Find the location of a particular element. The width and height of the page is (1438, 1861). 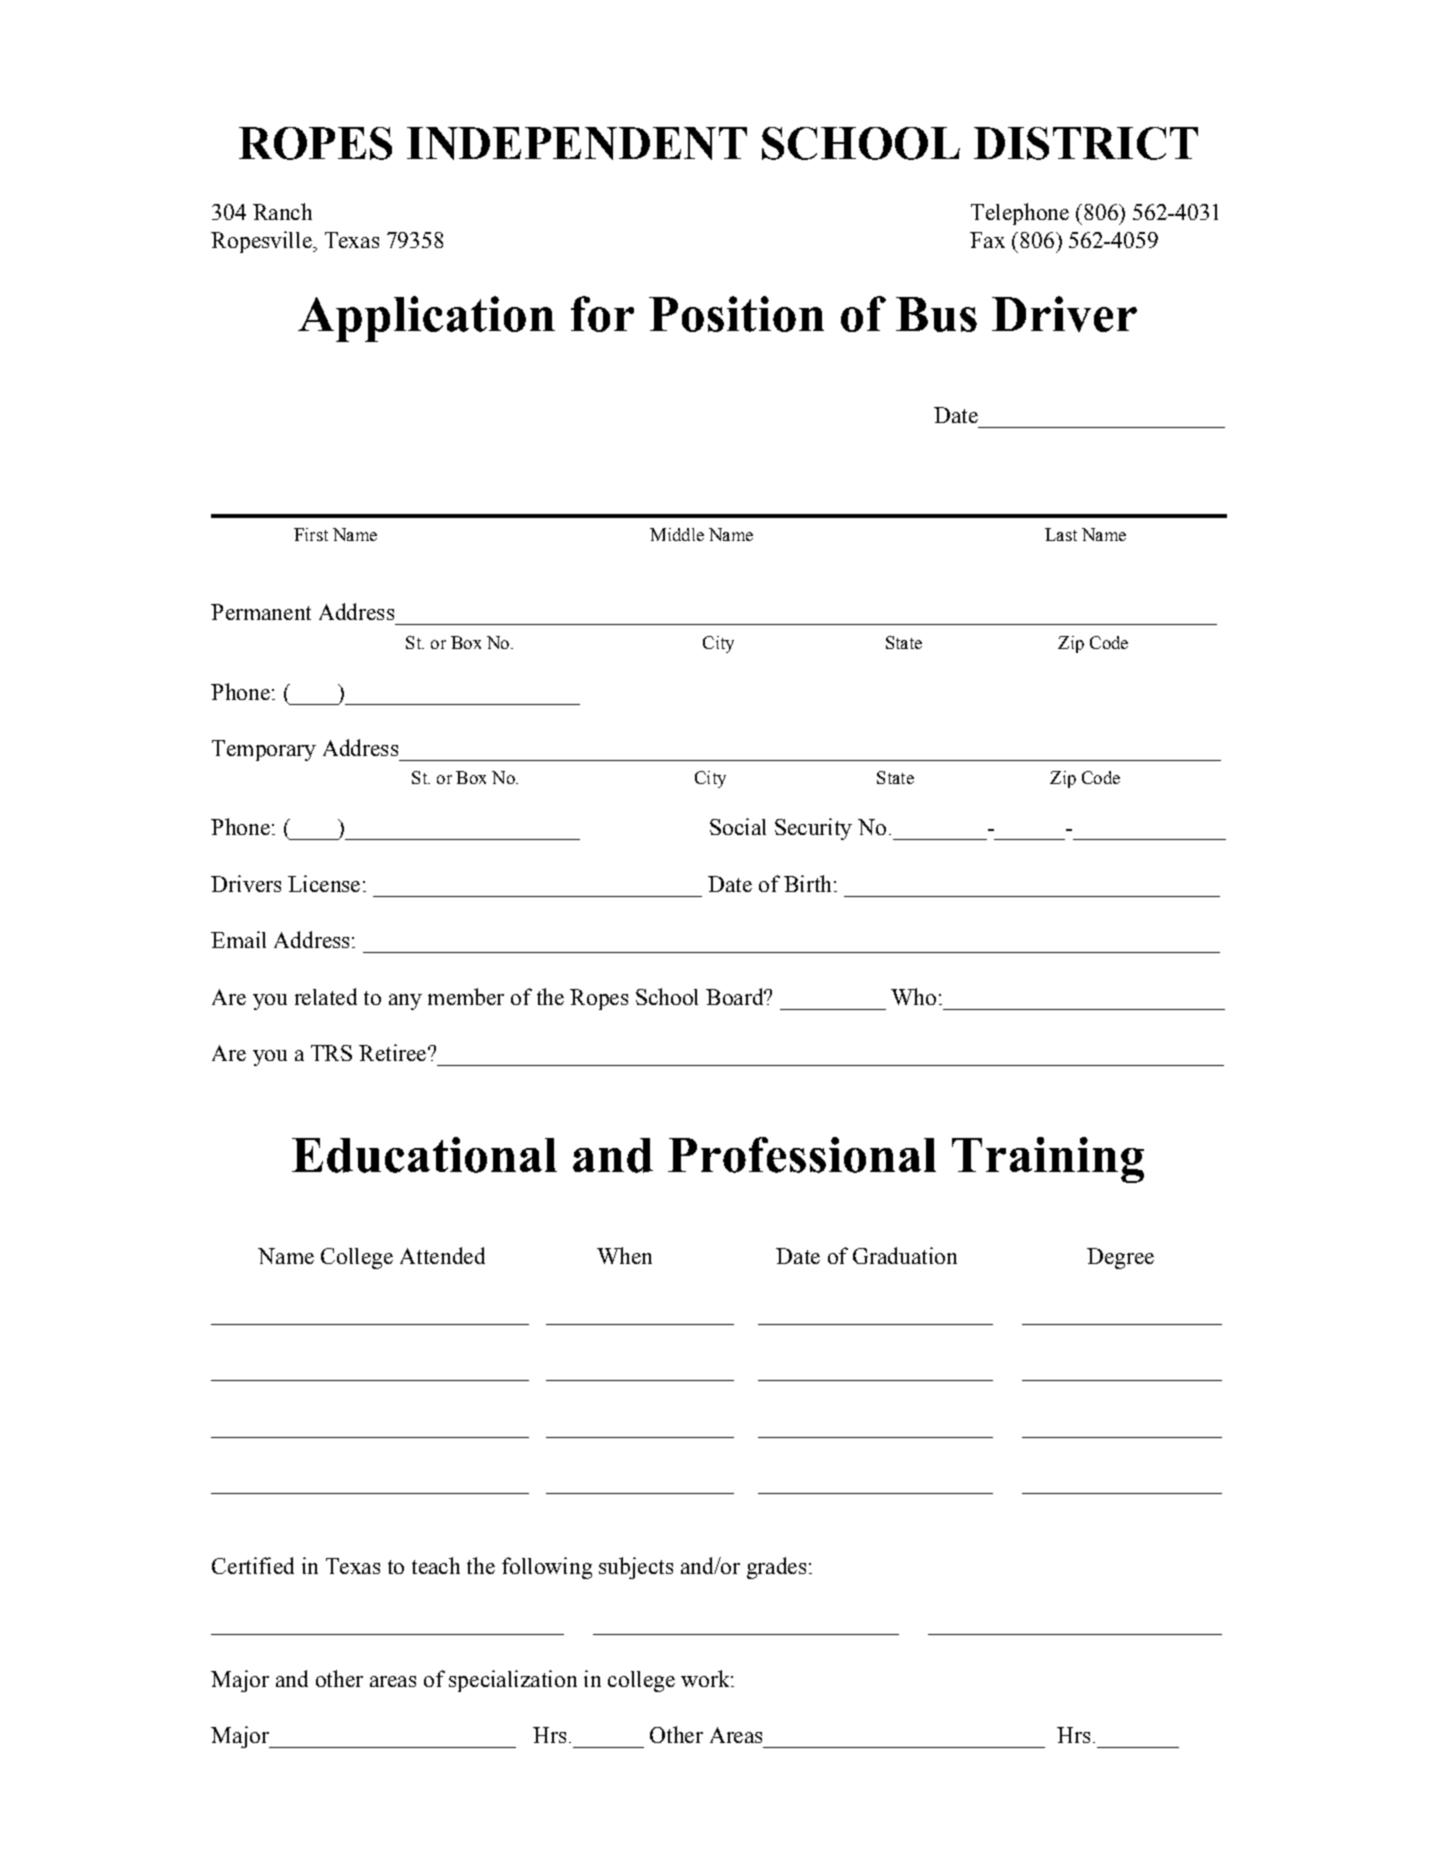

Fax is located at coordinates (987, 240).
